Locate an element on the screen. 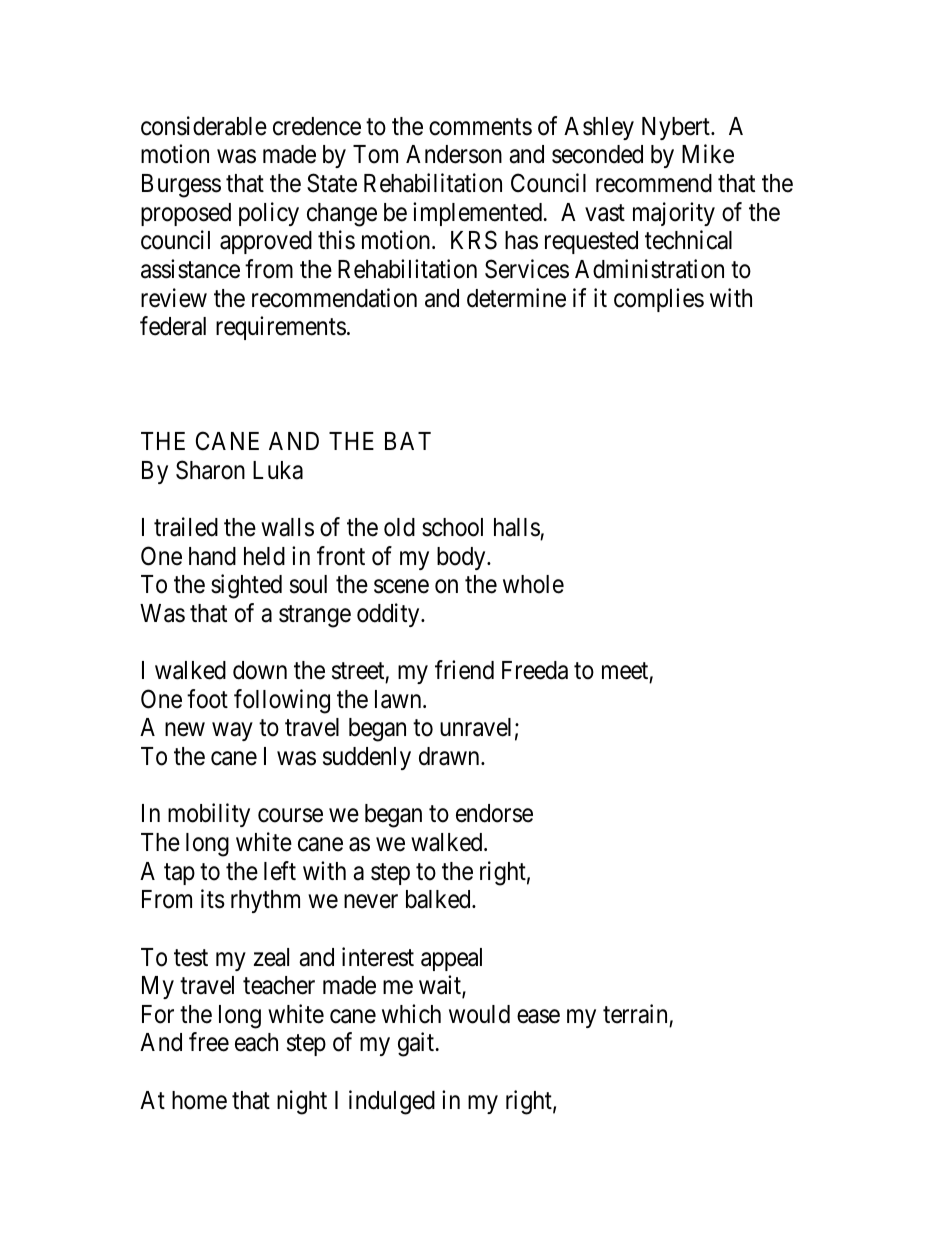 This screenshot has height=1233, width=952. its is located at coordinates (213, 899).
